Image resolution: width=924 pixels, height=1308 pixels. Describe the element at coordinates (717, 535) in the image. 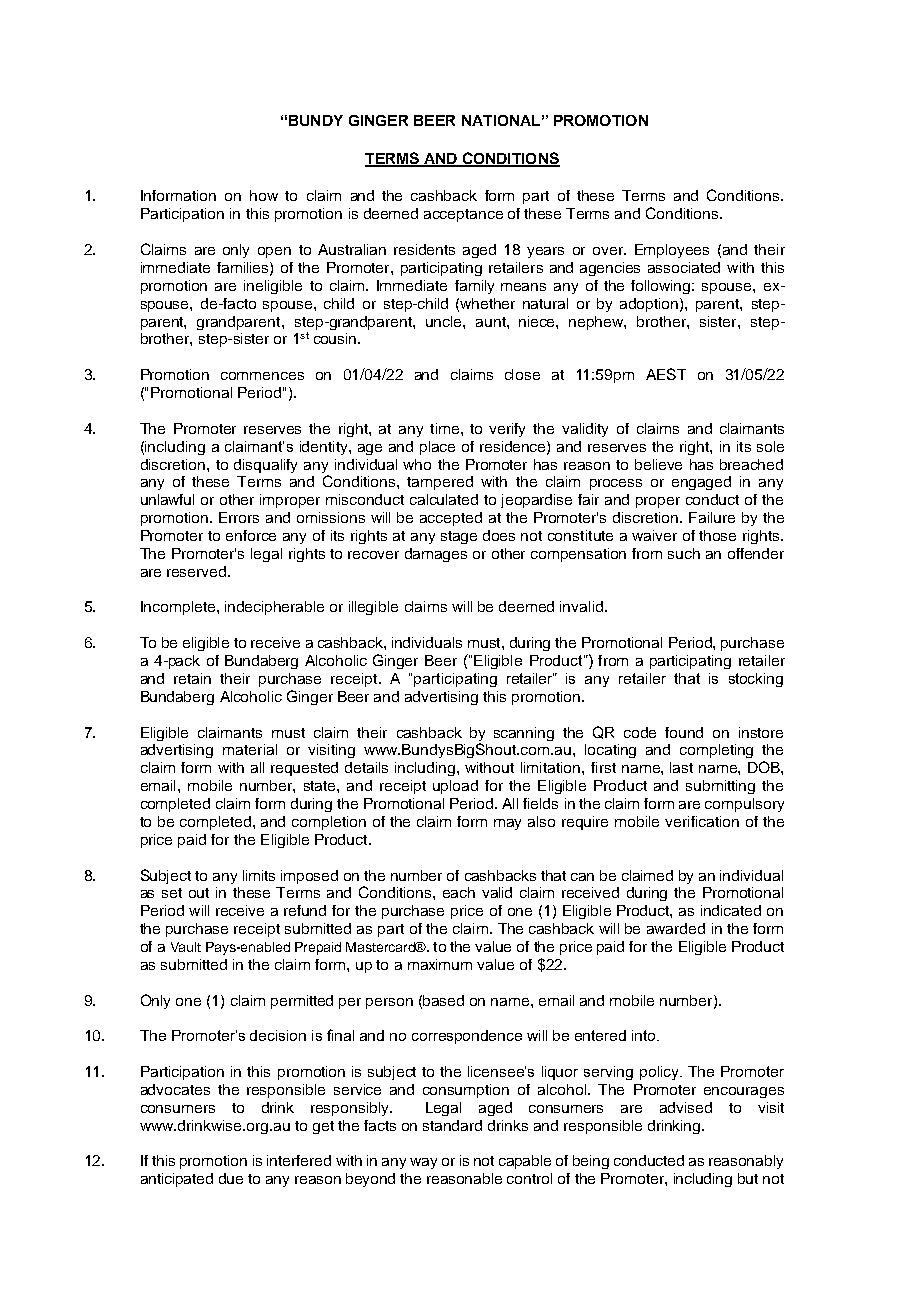

I see `those` at that location.
